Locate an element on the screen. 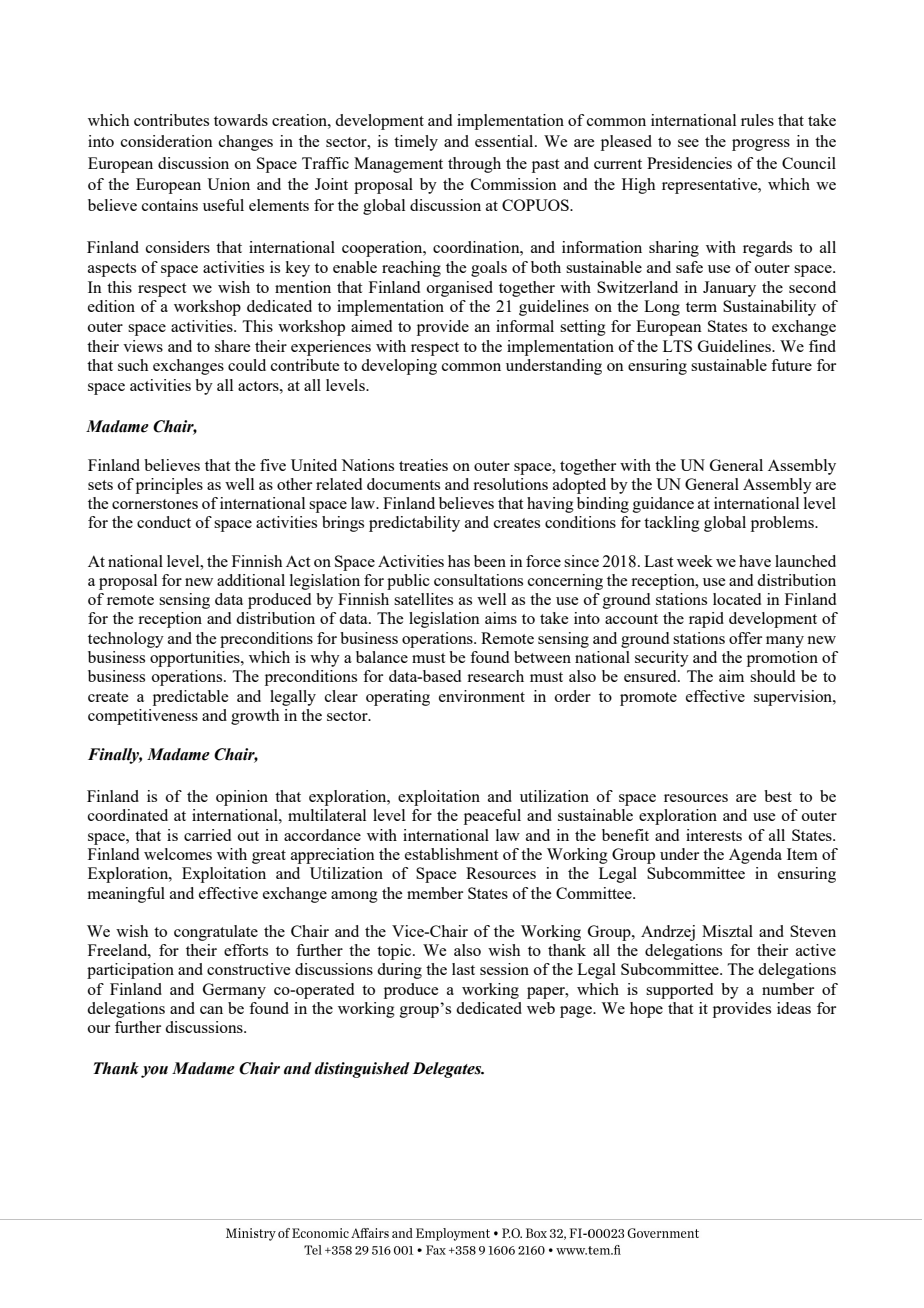 The image size is (924, 1308). environment is located at coordinates (482, 696).
